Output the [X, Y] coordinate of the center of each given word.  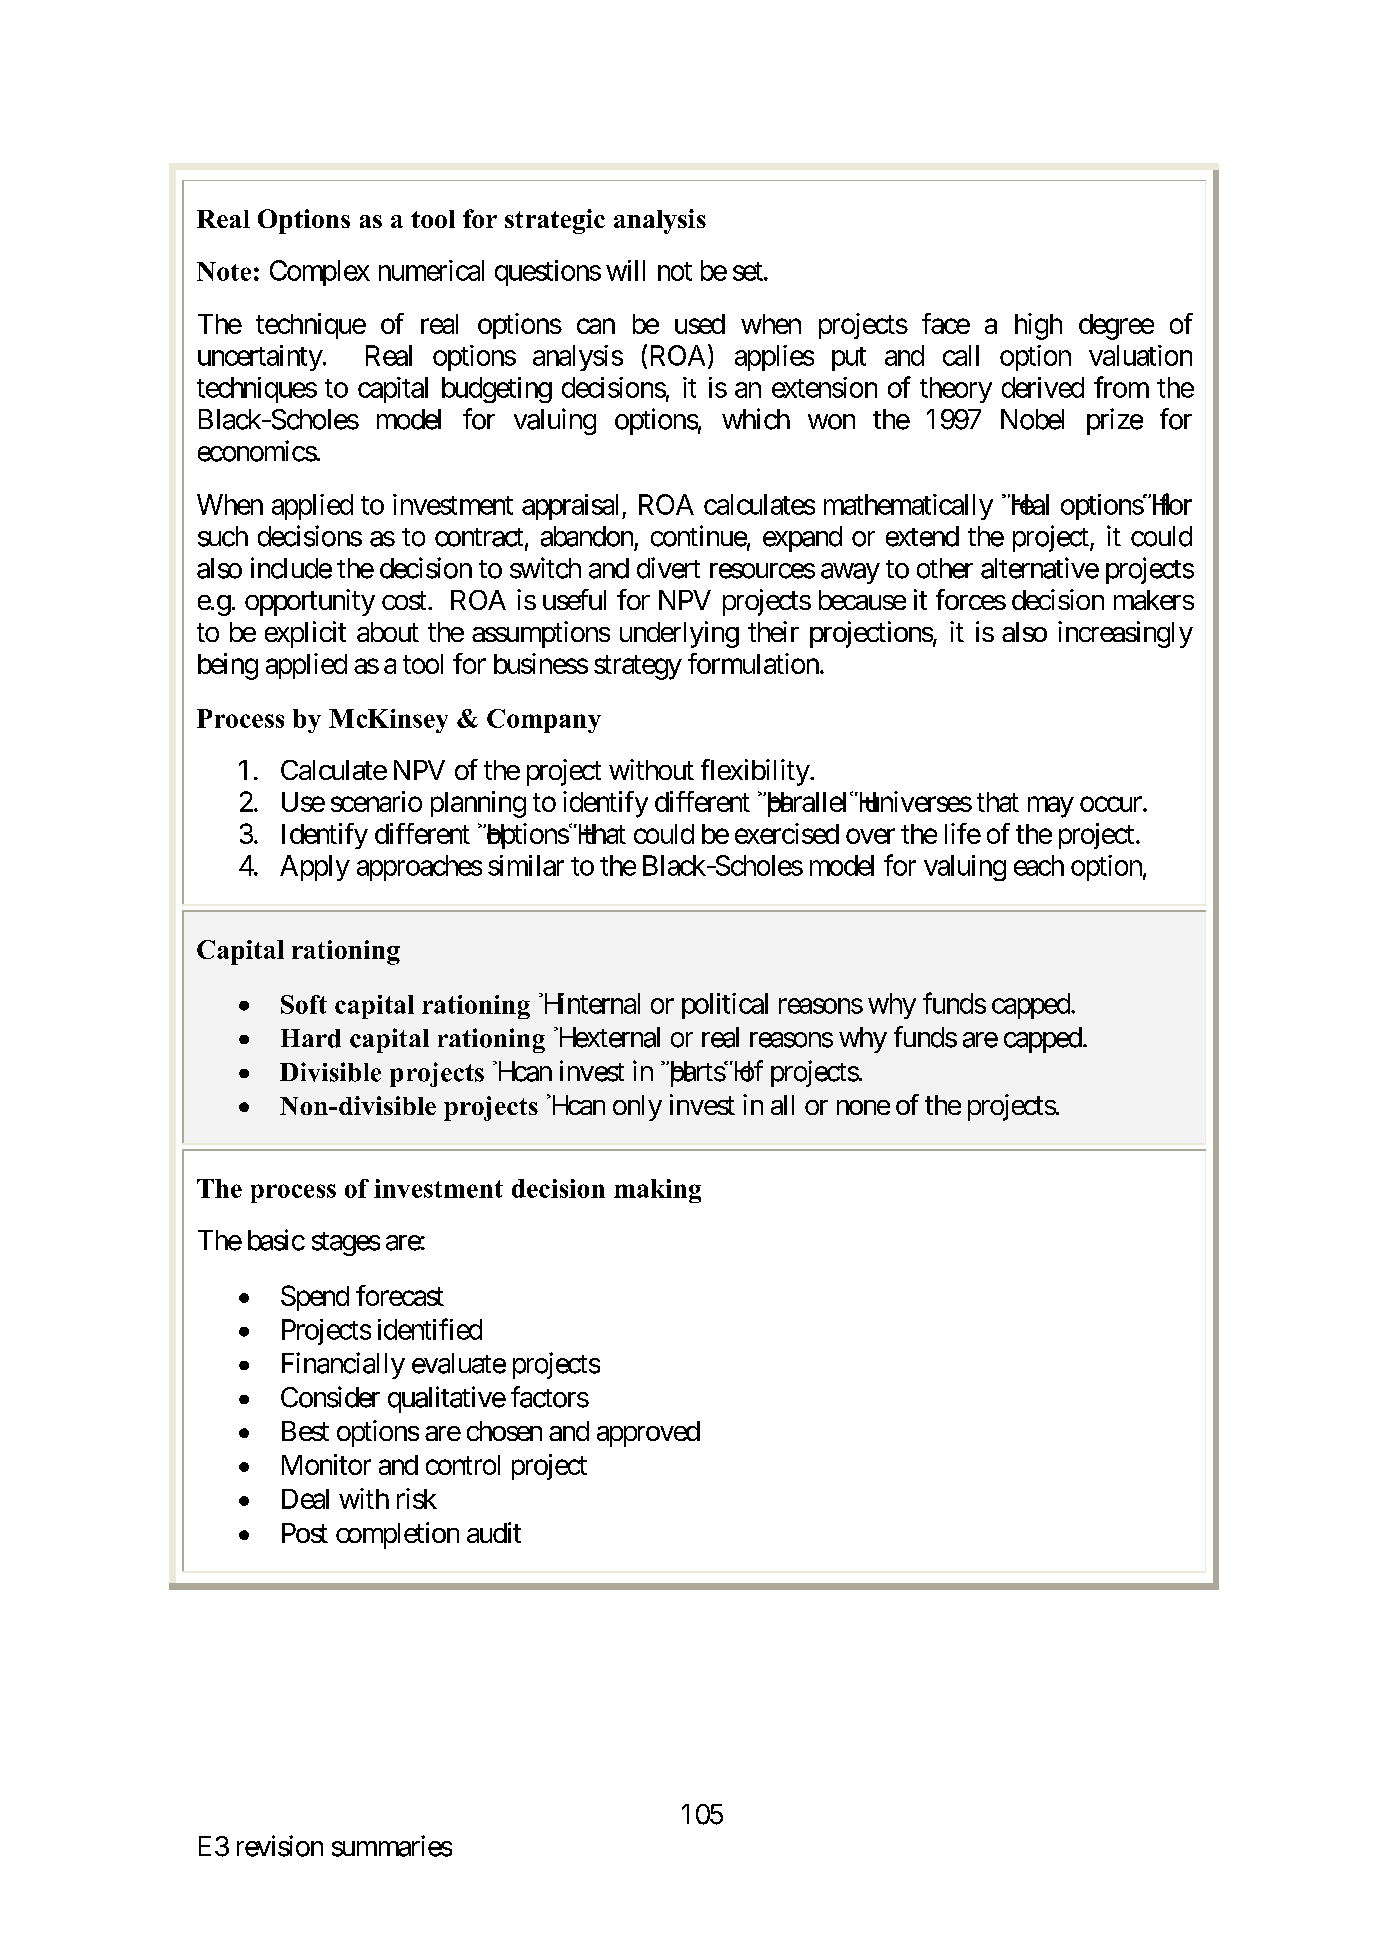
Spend [315, 1298]
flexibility [756, 772]
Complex [320, 273]
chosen [504, 1431]
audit [494, 1532]
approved [648, 1434]
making [657, 1191]
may [1051, 807]
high [1038, 326]
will [625, 270]
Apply [315, 868]
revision [280, 1846]
